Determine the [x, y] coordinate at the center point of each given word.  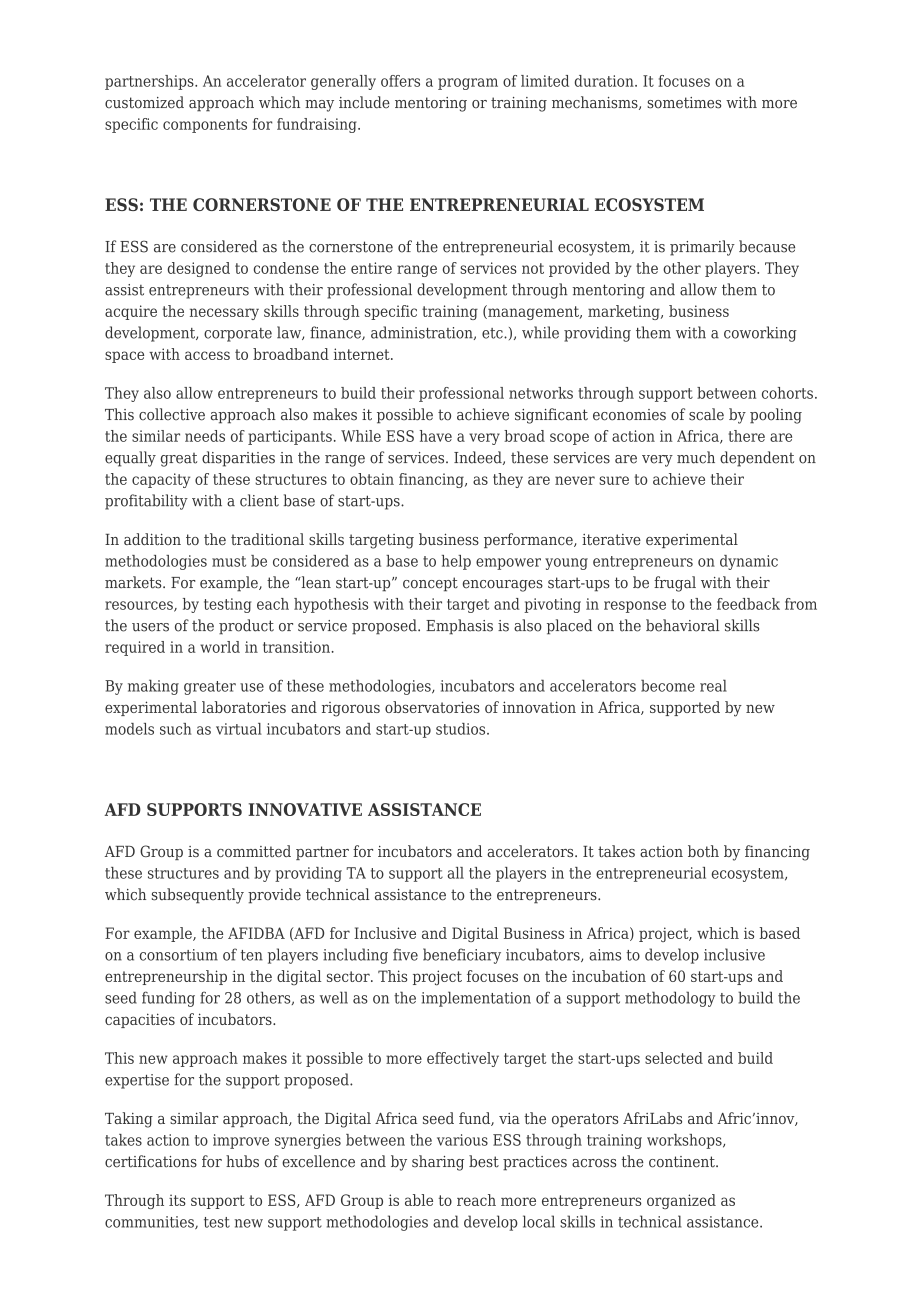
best [484, 1161]
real [713, 685]
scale [706, 414]
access [207, 355]
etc [493, 333]
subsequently [198, 896]
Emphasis [459, 627]
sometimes [684, 103]
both [703, 851]
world [220, 647]
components [205, 126]
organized [681, 1201]
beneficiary [462, 956]
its [177, 1200]
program [468, 84]
